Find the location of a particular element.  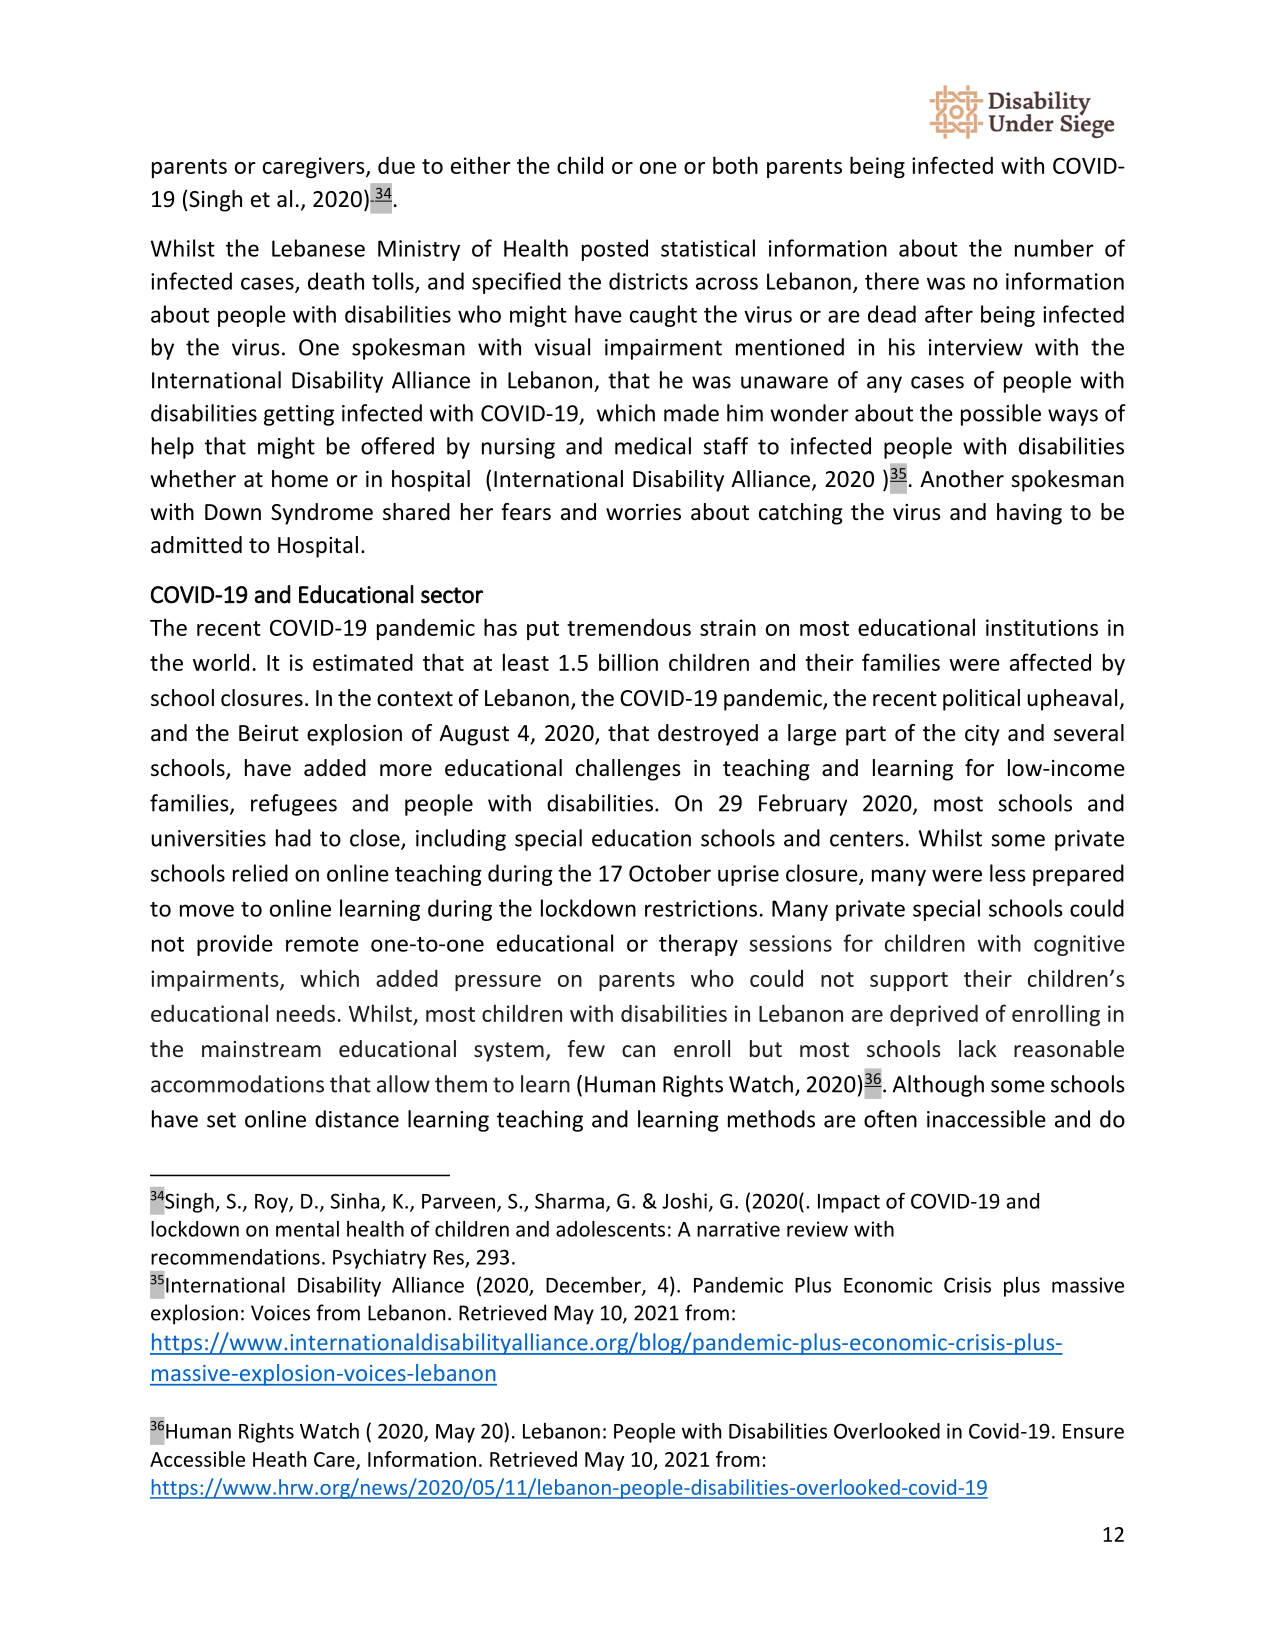

Lebanese is located at coordinates (318, 248).
